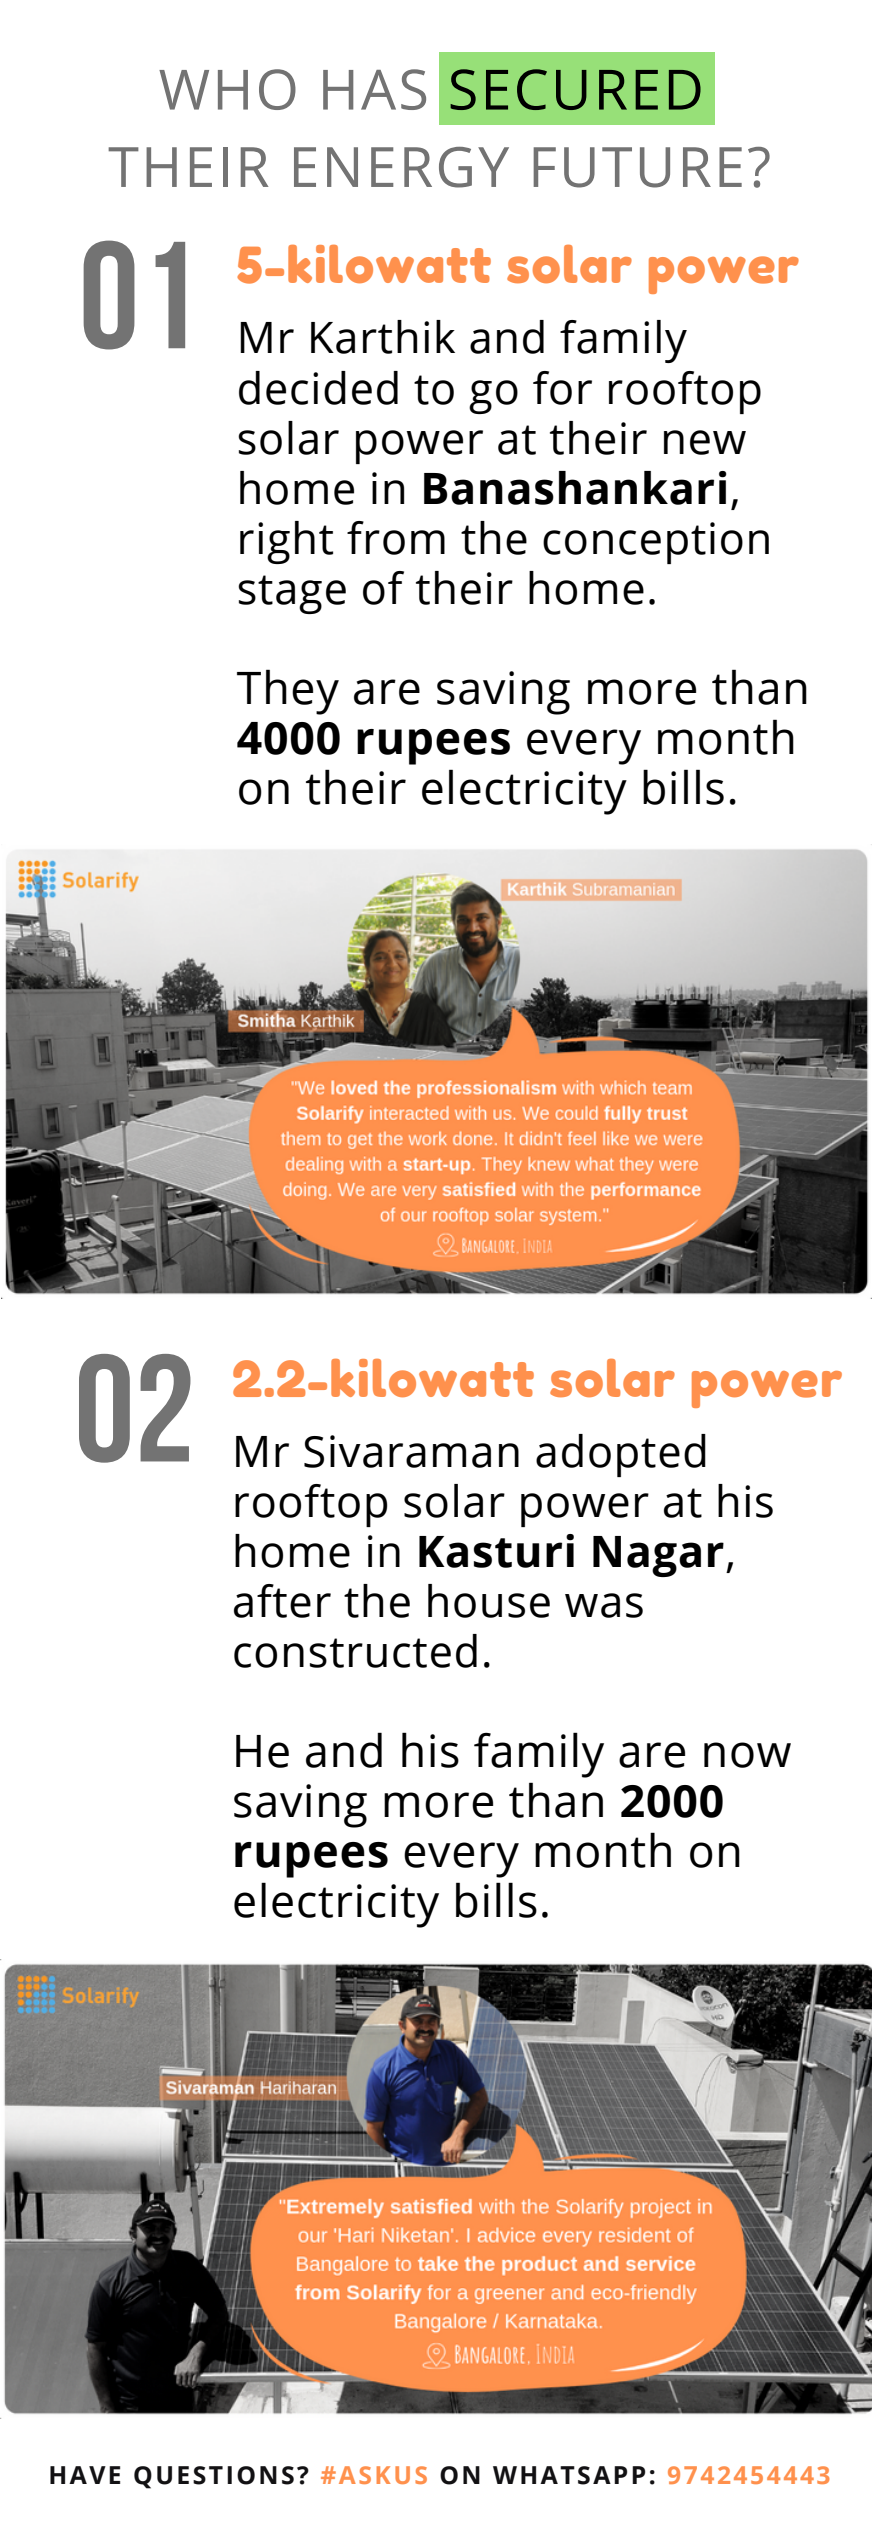 The width and height of the screenshot is (872, 2548). Describe the element at coordinates (604, 1605) in the screenshot. I see `was` at that location.
